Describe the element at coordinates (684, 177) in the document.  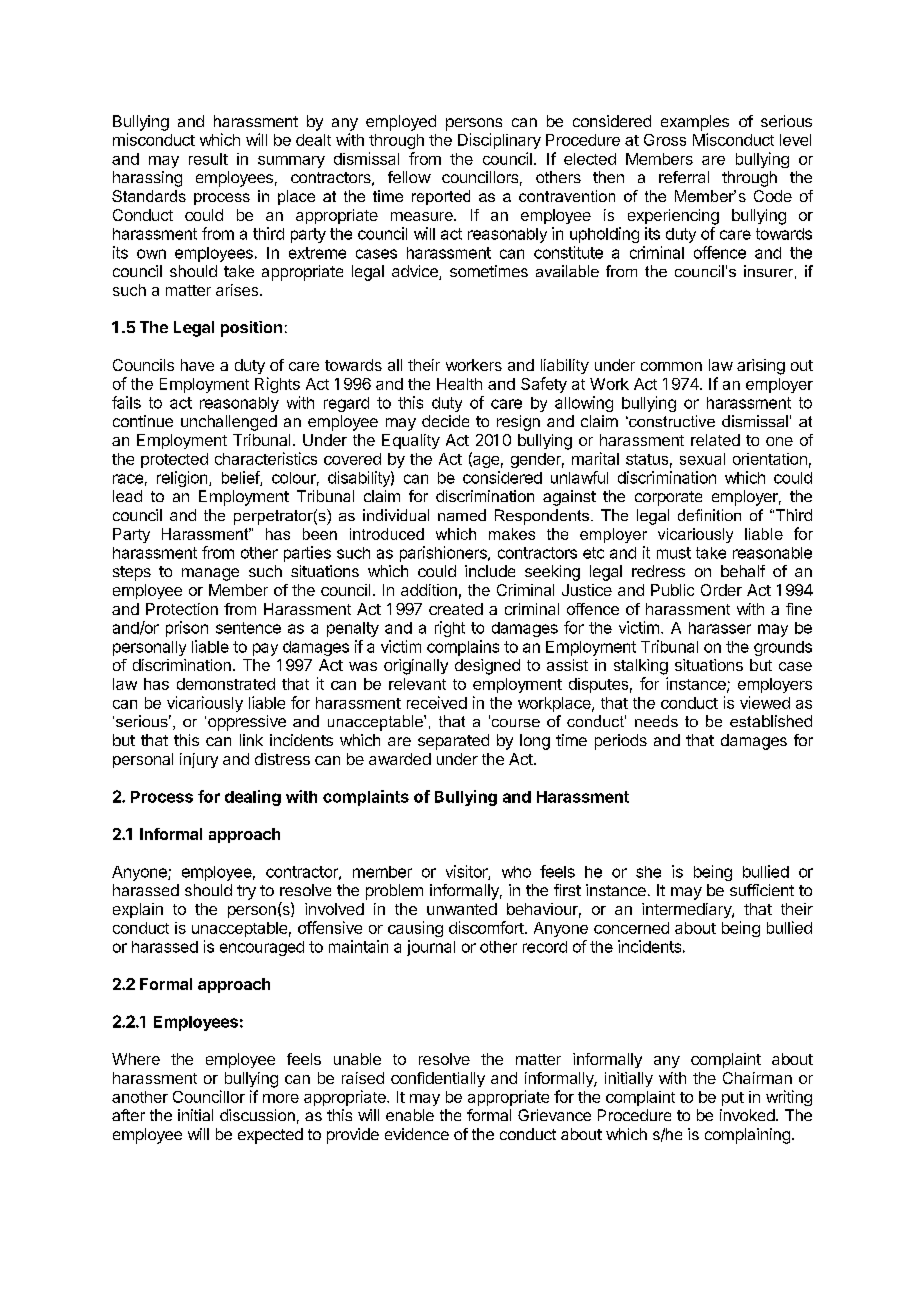
I see `referral` at that location.
